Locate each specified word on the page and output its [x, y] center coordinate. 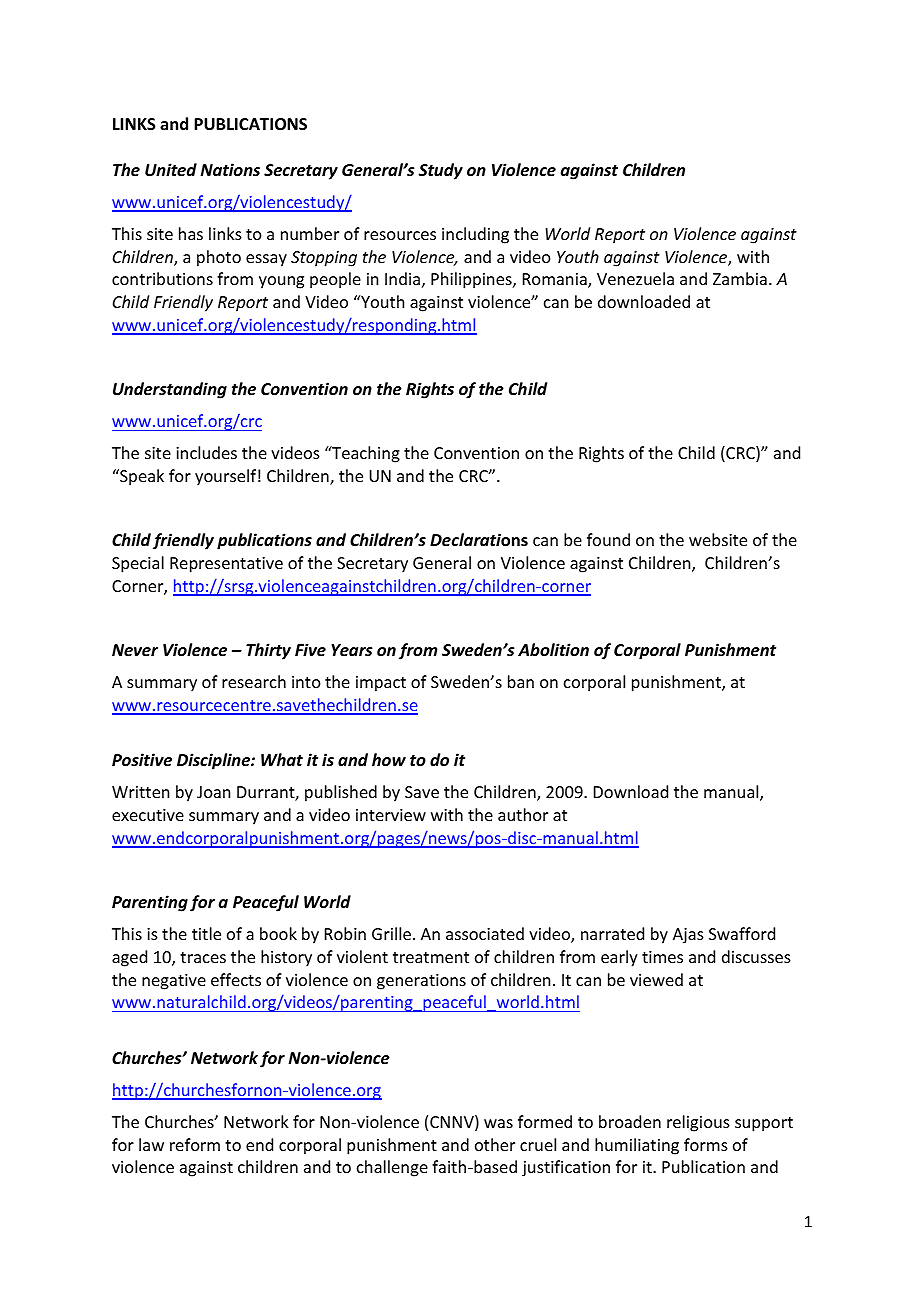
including [475, 235]
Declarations [479, 540]
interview [391, 815]
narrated [612, 933]
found [608, 539]
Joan [213, 792]
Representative [226, 565]
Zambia [740, 278]
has [191, 233]
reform [195, 1144]
